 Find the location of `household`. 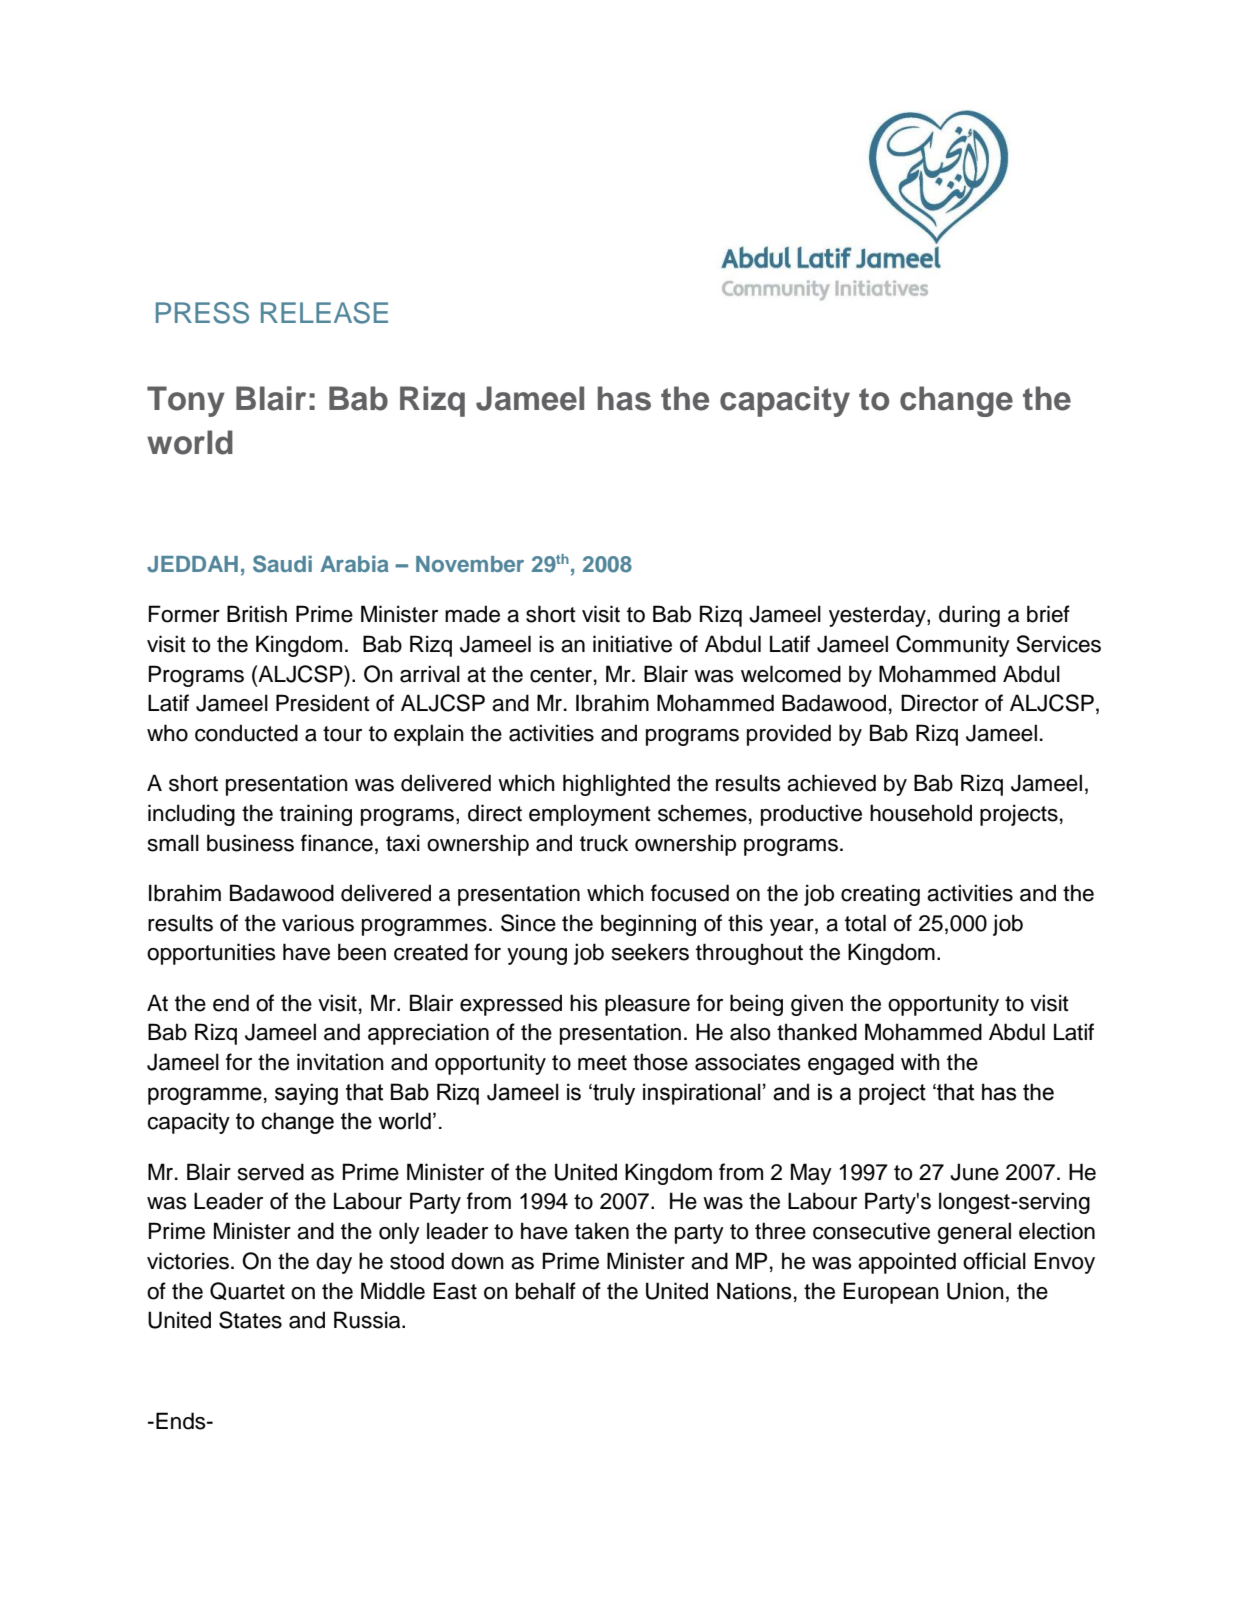

household is located at coordinates (921, 813).
